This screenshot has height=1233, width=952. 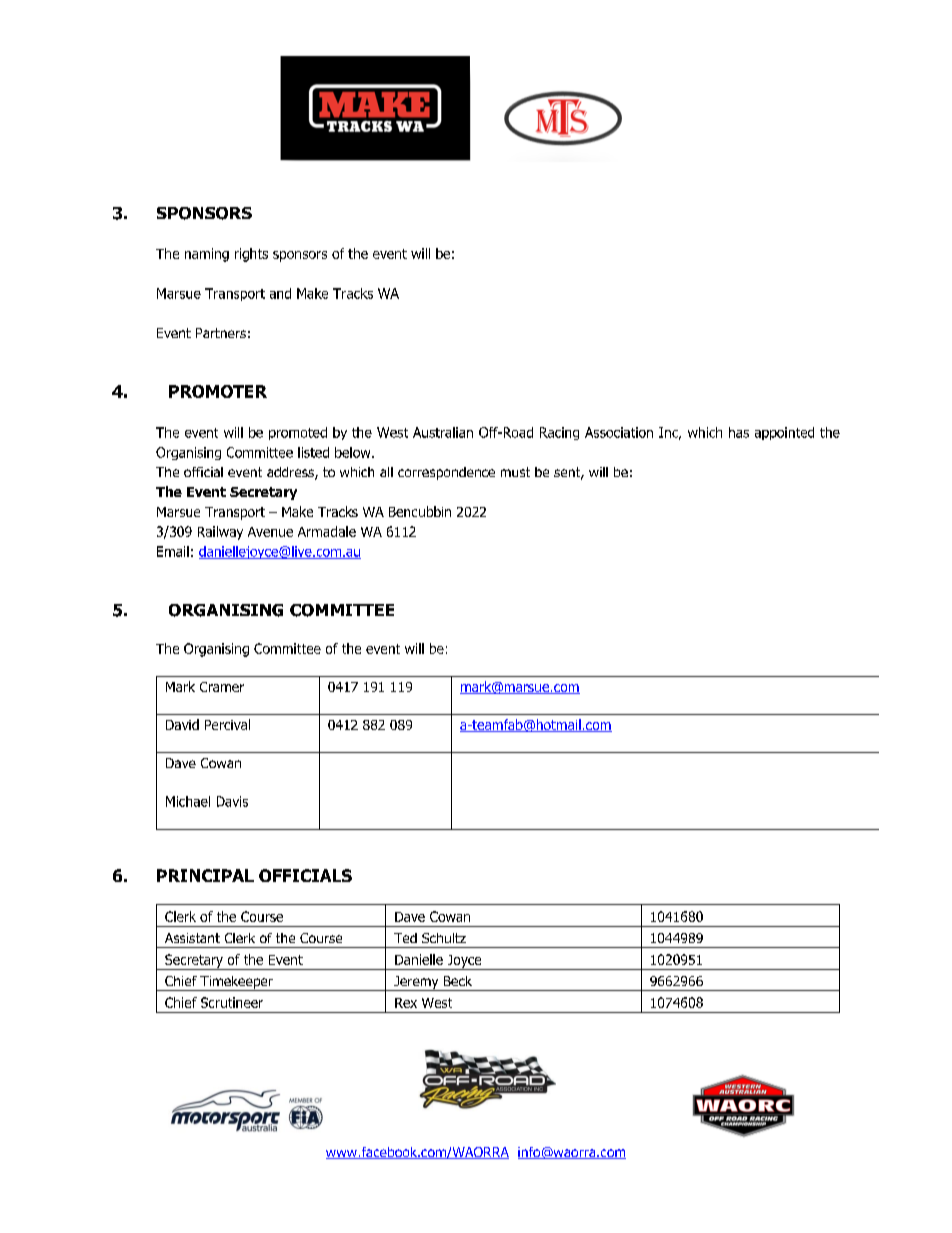 What do you see at coordinates (251, 255) in the screenshot?
I see `rights` at bounding box center [251, 255].
